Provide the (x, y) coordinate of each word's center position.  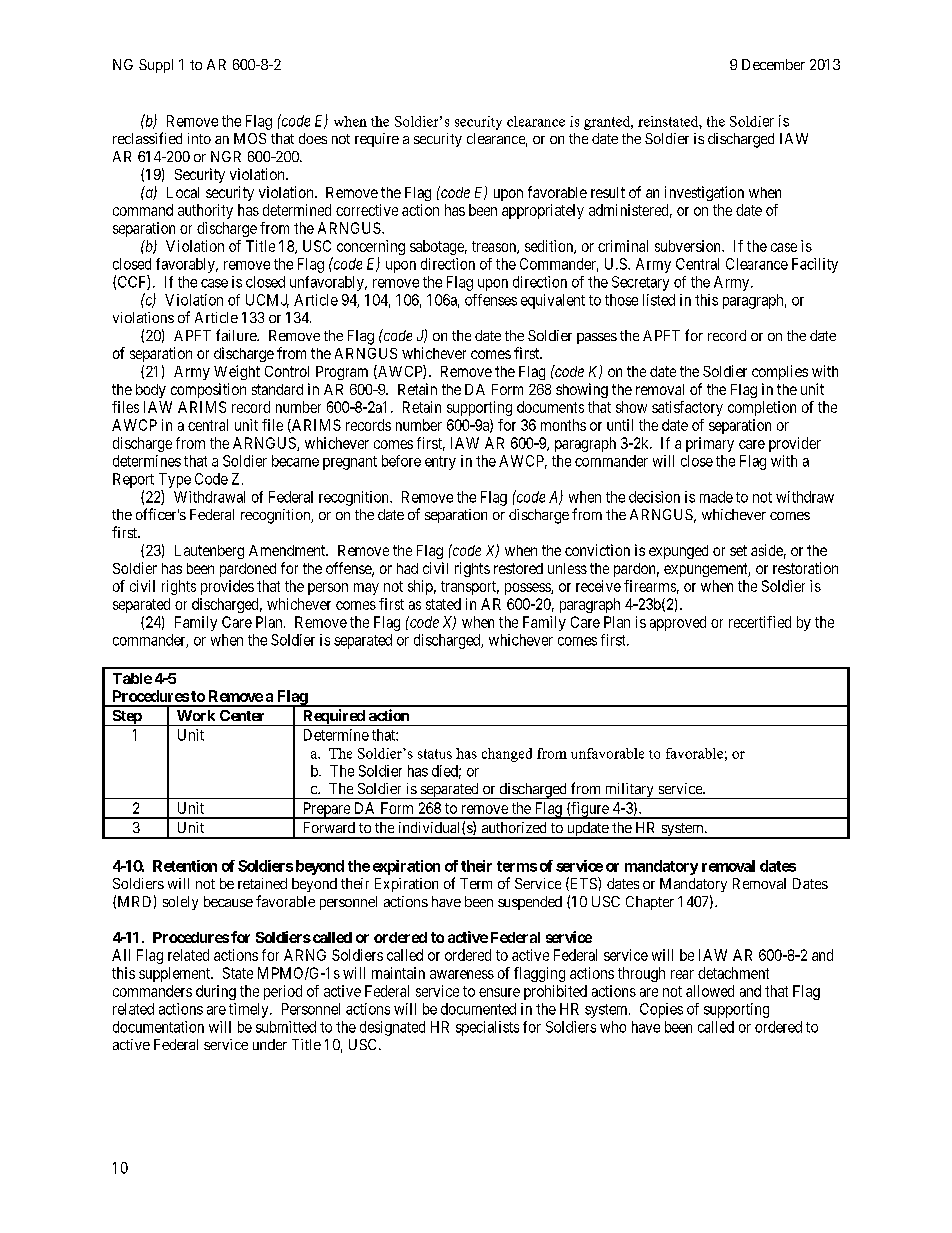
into (199, 138)
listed (659, 300)
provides (227, 587)
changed (507, 755)
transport (470, 588)
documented (478, 1009)
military (629, 791)
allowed (710, 991)
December (773, 64)
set (738, 550)
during (216, 992)
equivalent (553, 301)
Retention (185, 866)
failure (237, 335)
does (313, 138)
